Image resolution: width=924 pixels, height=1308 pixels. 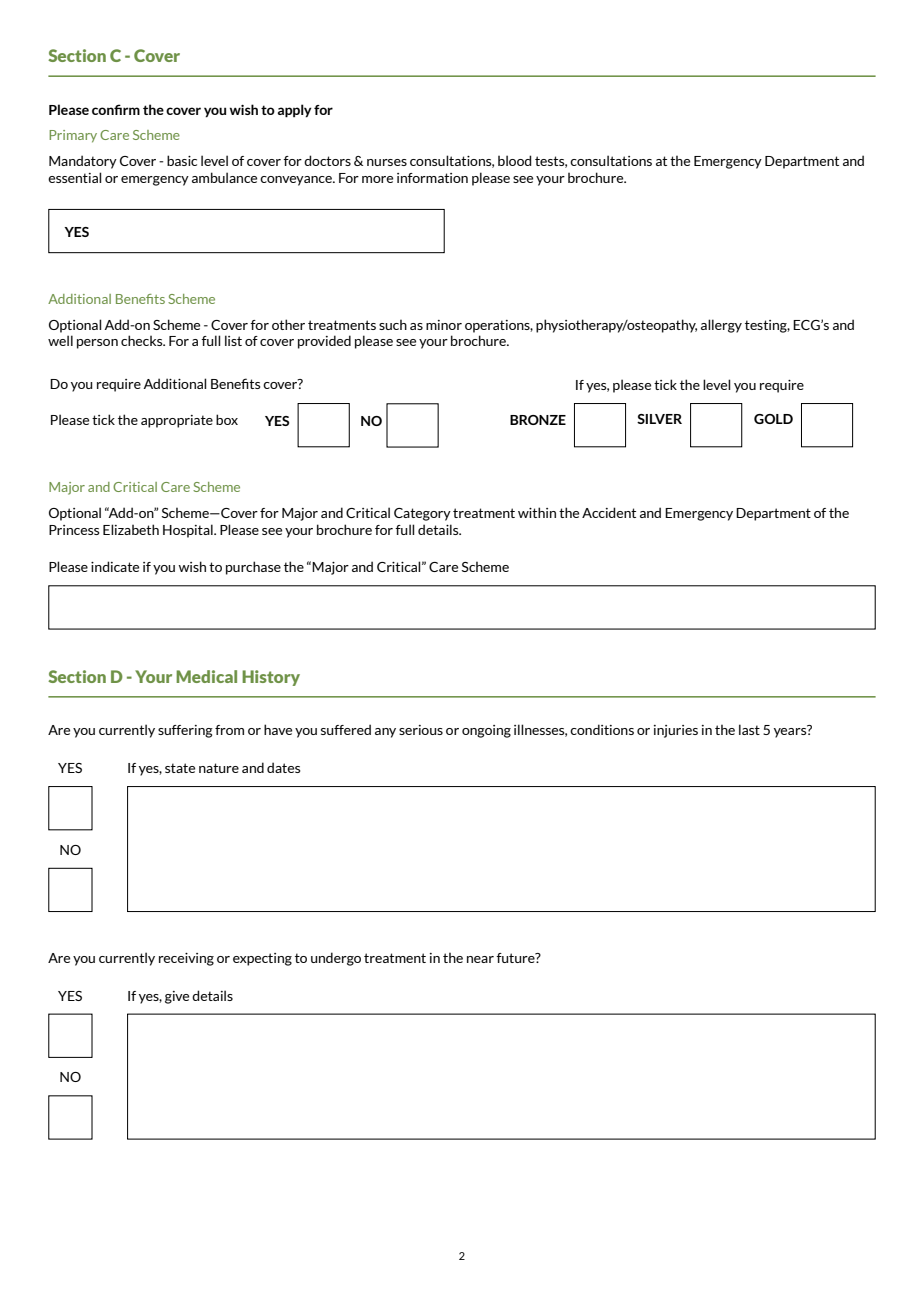 What do you see at coordinates (177, 421) in the document?
I see `appropriate` at bounding box center [177, 421].
